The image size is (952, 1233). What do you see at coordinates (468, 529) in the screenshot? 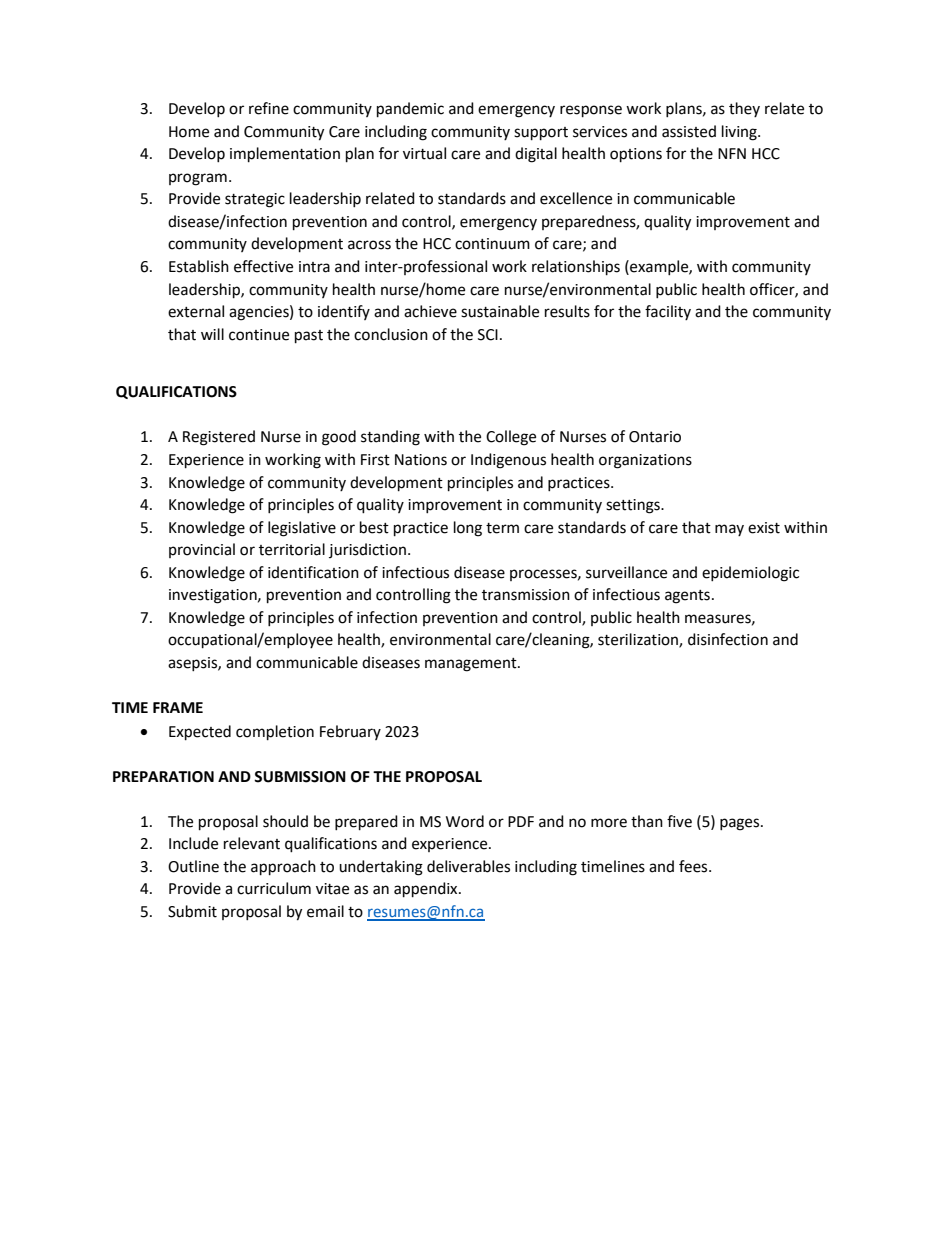
I see `long` at bounding box center [468, 529].
